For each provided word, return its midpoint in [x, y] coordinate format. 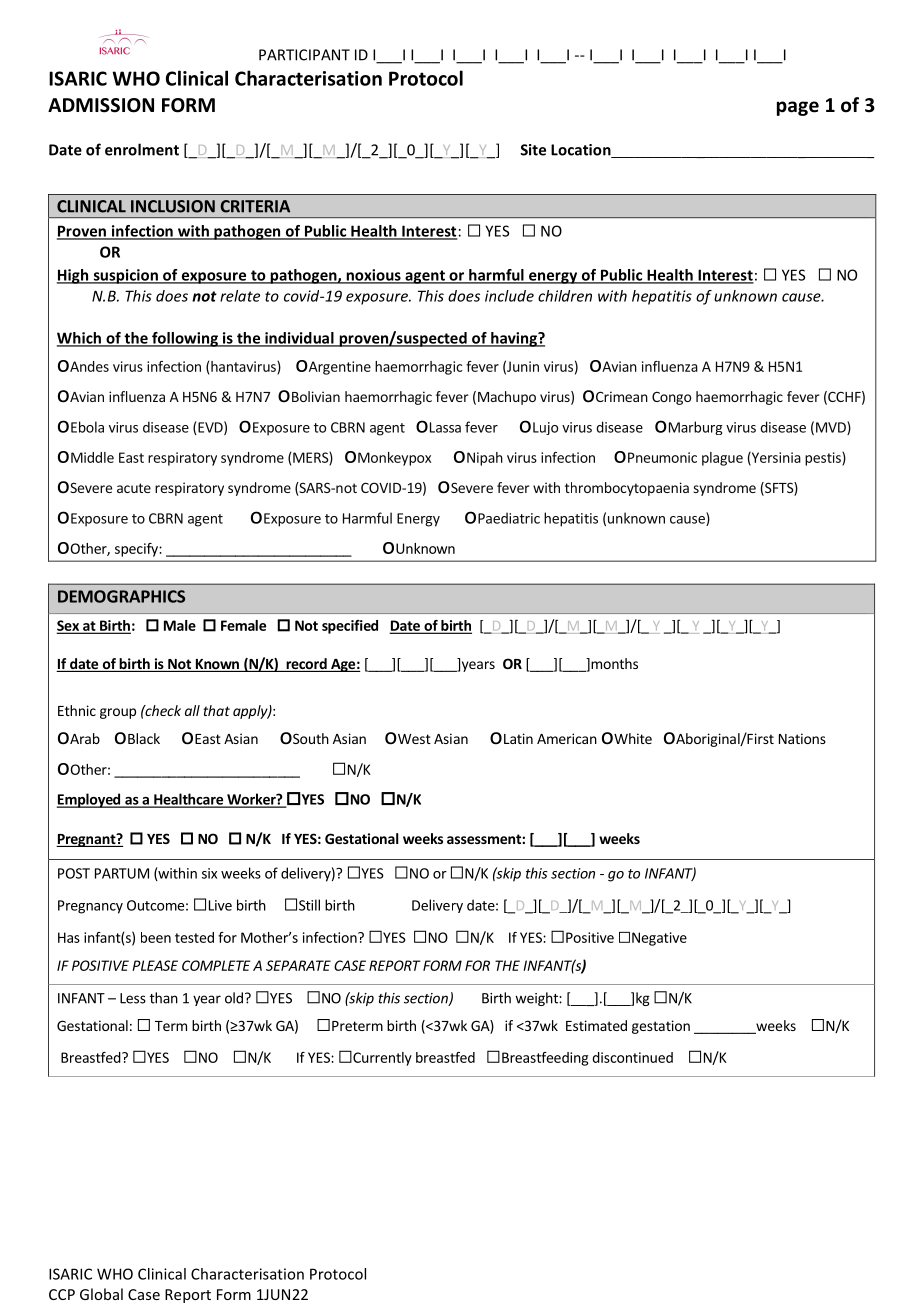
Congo [671, 398]
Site [533, 150]
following [185, 339]
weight [537, 999]
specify [137, 550]
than [164, 998]
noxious [373, 276]
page [798, 108]
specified [350, 627]
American [567, 738]
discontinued [632, 1057]
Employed [89, 800]
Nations [802, 738]
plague [722, 459]
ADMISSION [101, 105]
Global [101, 1294]
